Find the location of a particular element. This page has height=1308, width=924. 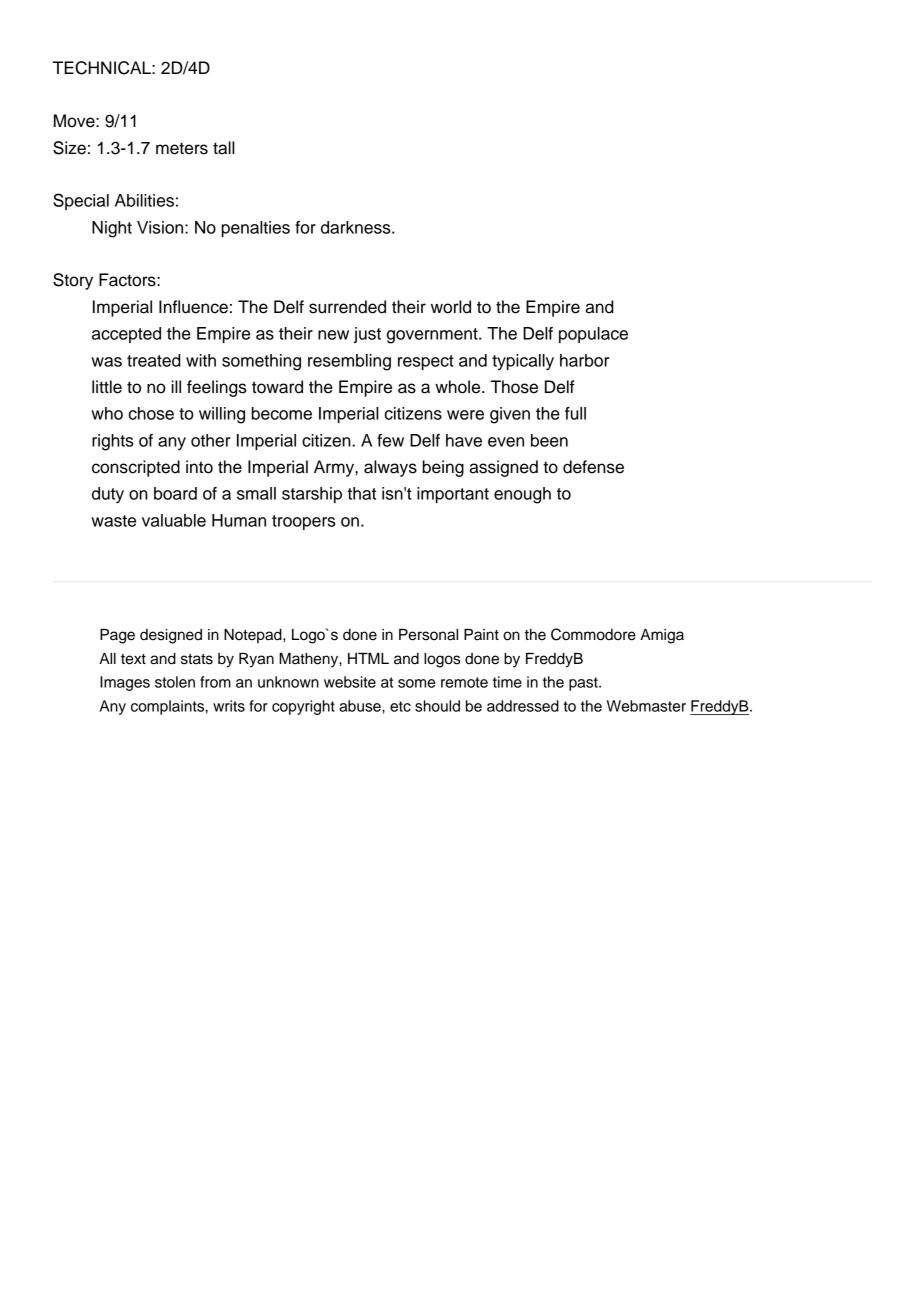

meters is located at coordinates (182, 148).
